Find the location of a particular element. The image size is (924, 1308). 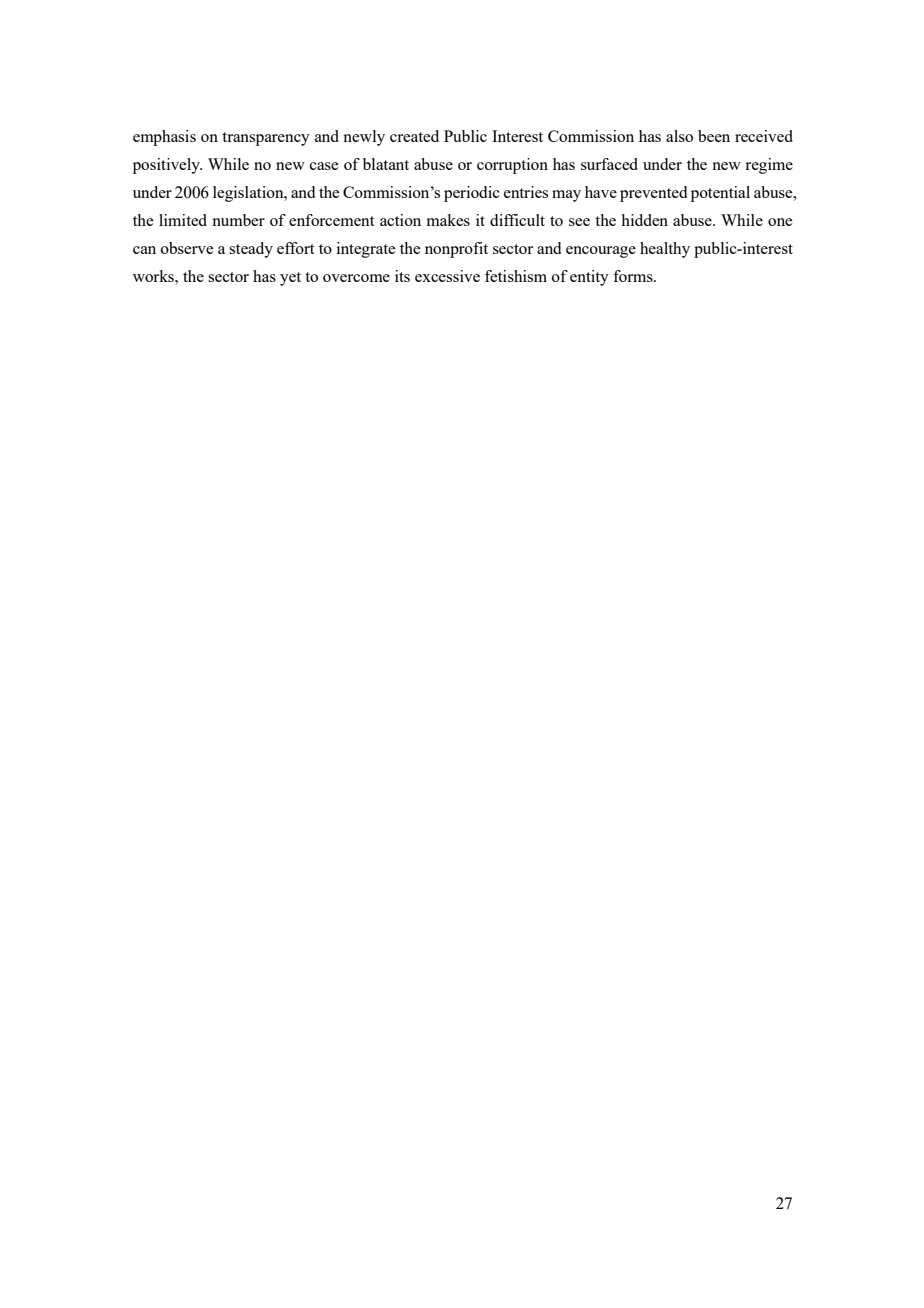

number is located at coordinates (238, 220).
